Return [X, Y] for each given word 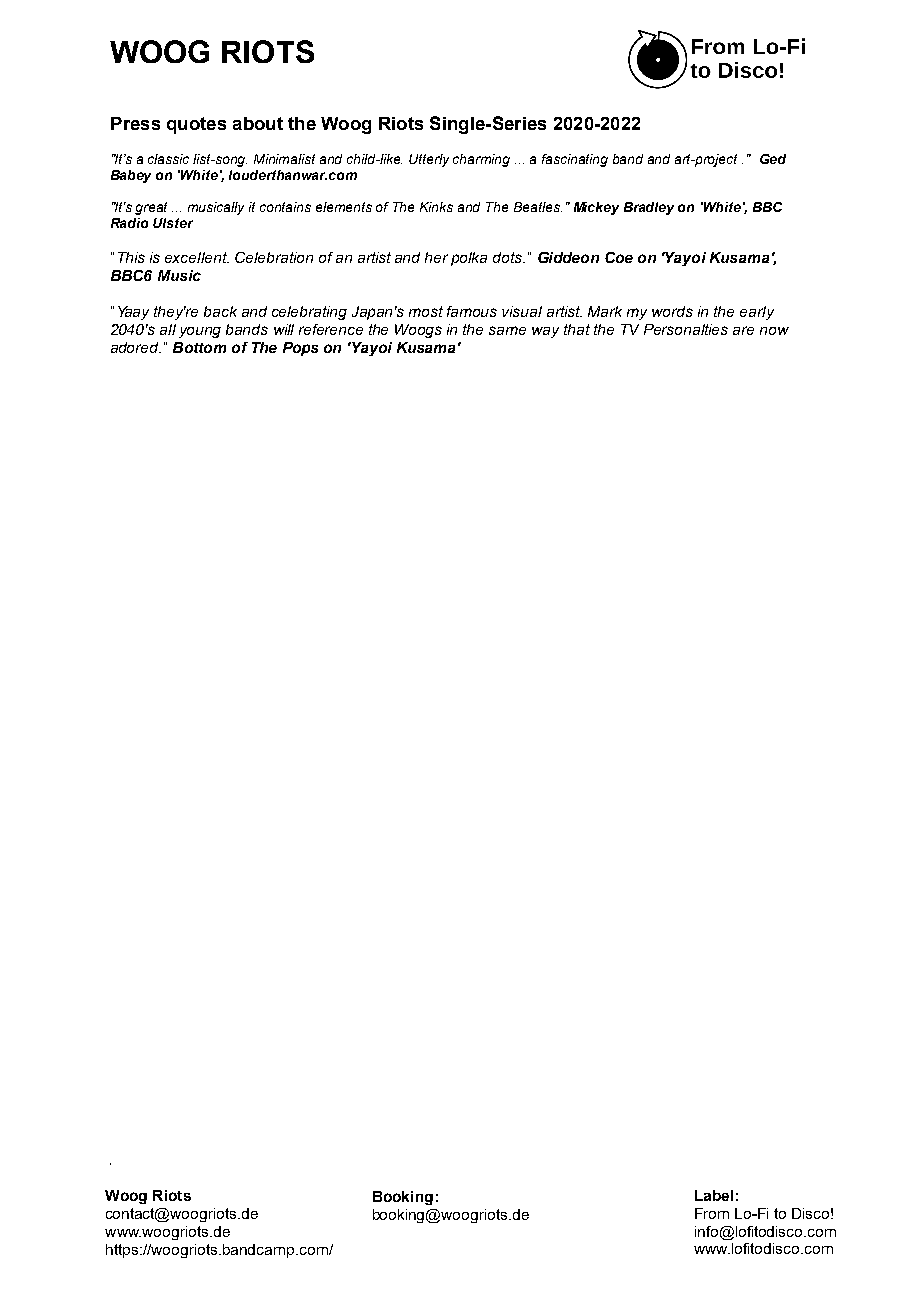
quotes [196, 125]
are [743, 330]
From [712, 1213]
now [774, 331]
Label [714, 1195]
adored [136, 347]
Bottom [199, 347]
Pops [300, 349]
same [507, 330]
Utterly [429, 160]
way [545, 332]
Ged [773, 159]
